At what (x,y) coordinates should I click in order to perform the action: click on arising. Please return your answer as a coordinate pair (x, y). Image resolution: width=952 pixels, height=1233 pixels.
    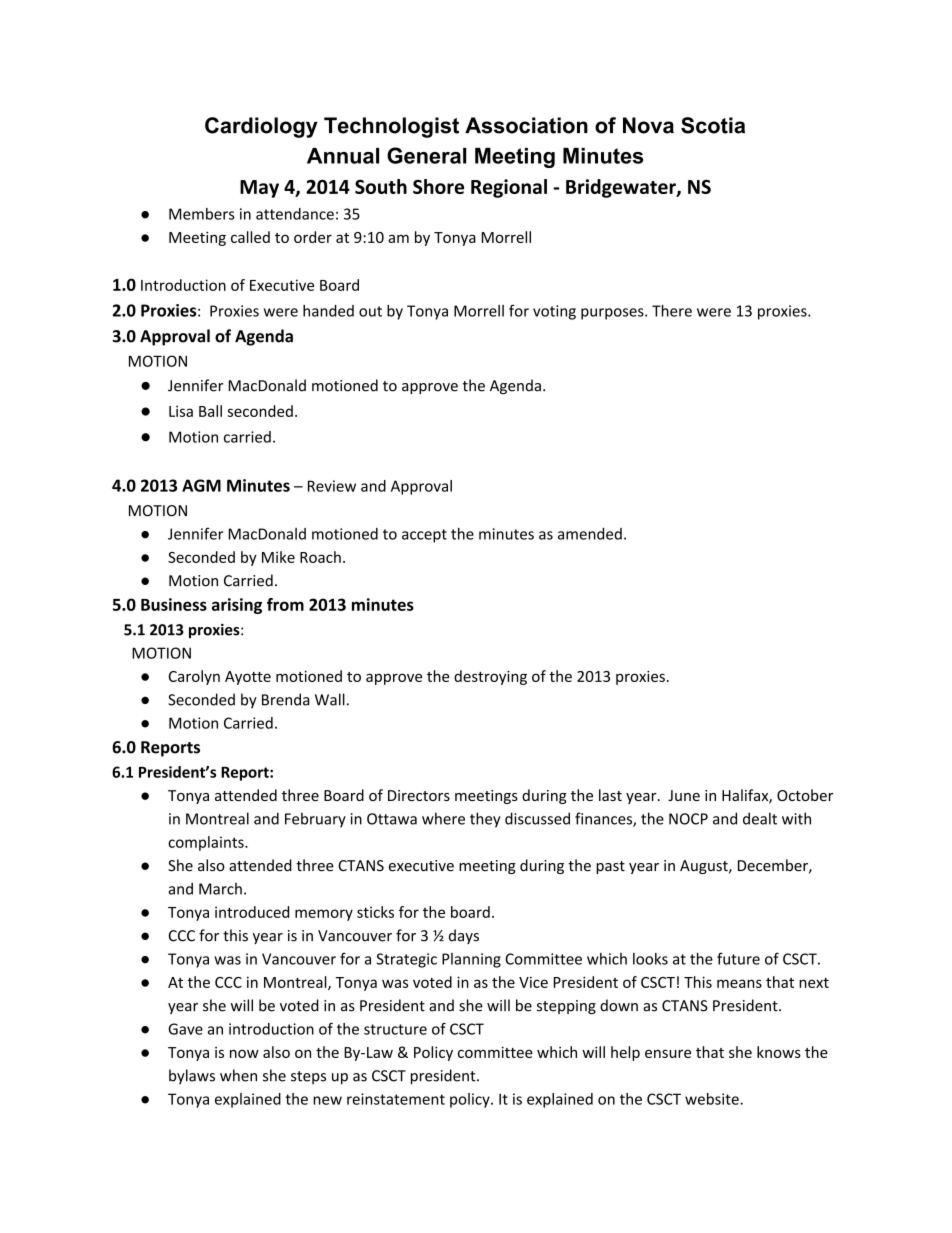
    Looking at the image, I should click on (237, 606).
